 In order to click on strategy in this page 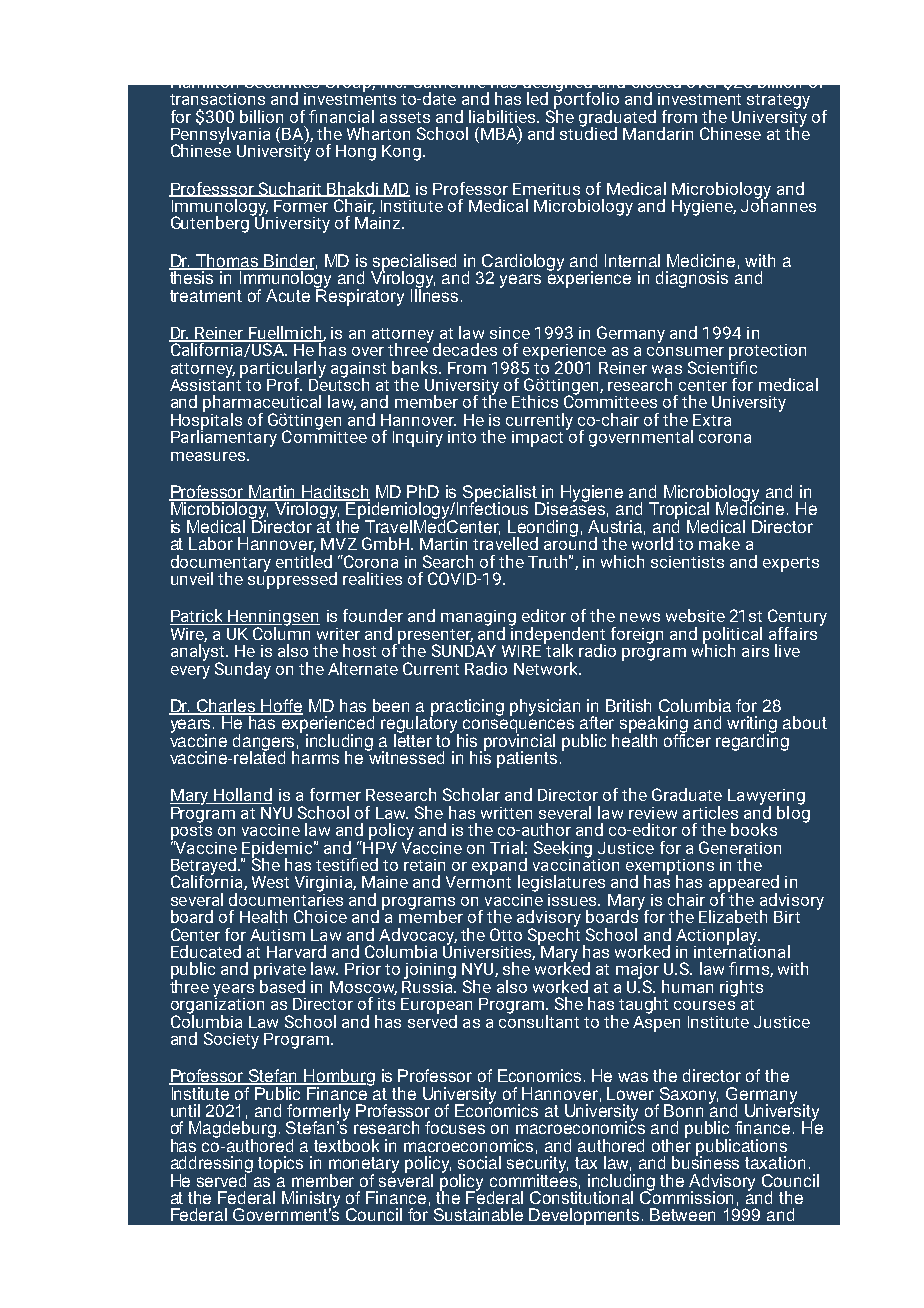, I will do `click(778, 101)`.
